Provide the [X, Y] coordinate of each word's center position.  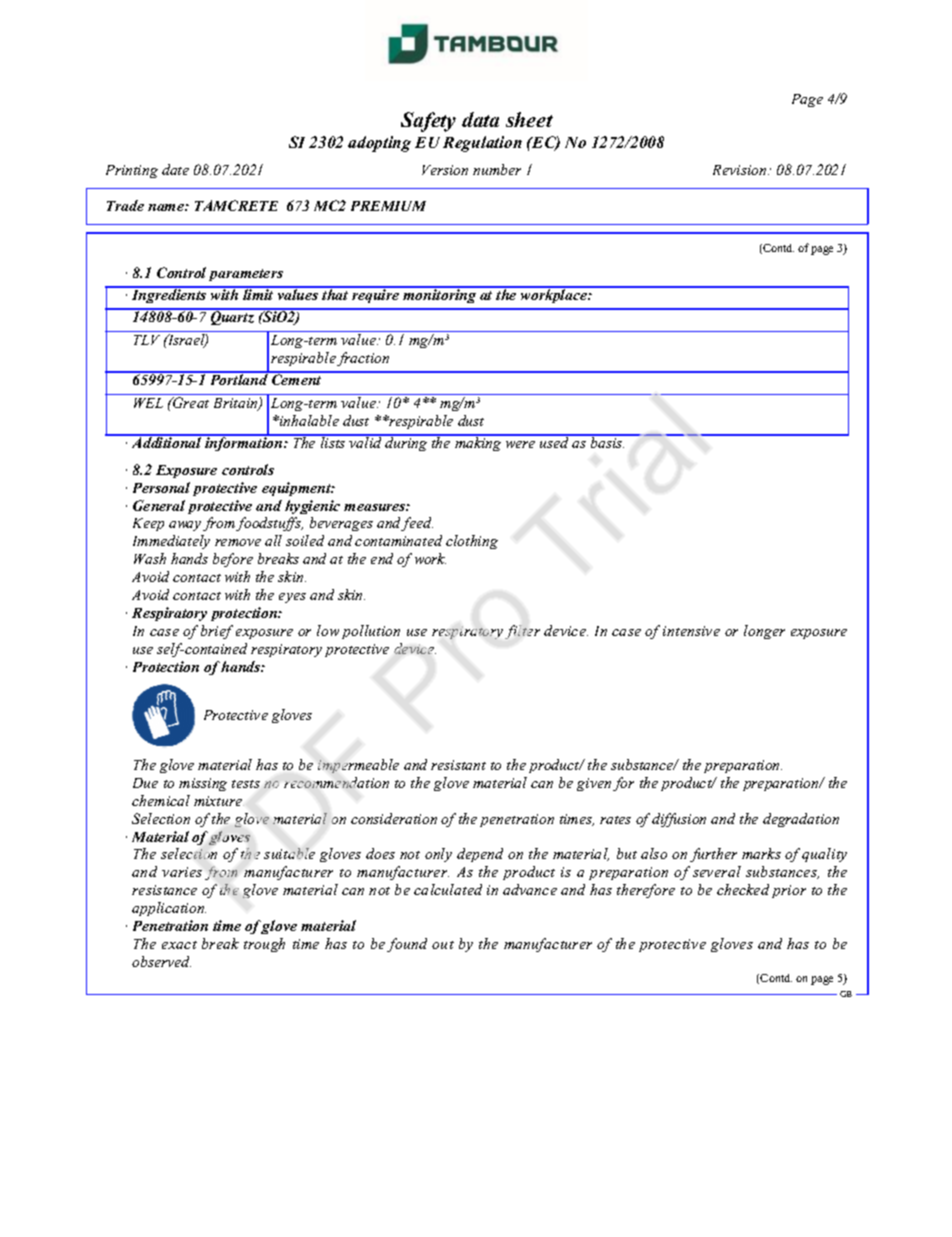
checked [743, 889]
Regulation [482, 144]
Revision [741, 170]
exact [179, 945]
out [443, 945]
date [175, 169]
